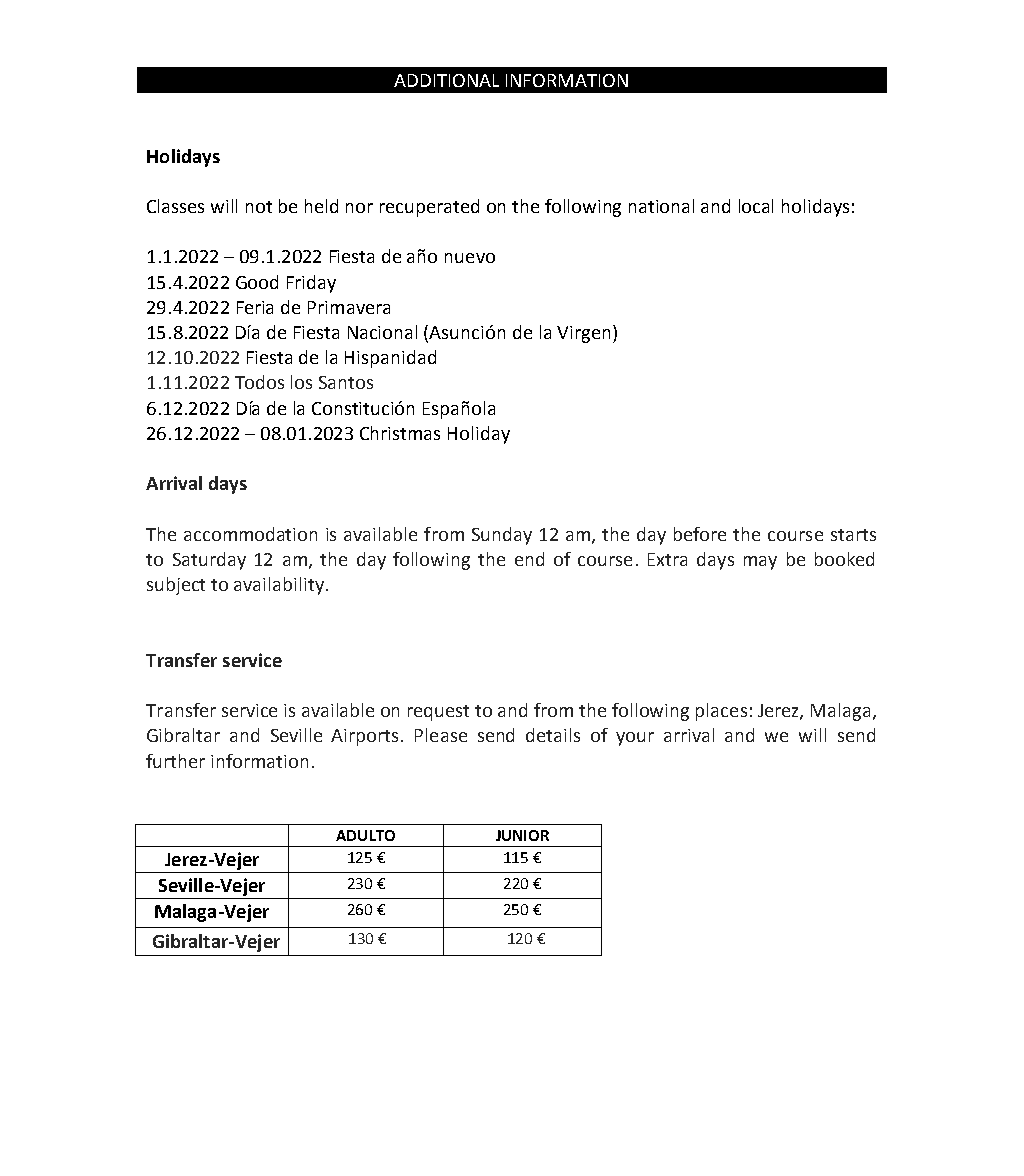 The height and width of the document is (1176, 1024). I want to click on may, so click(760, 563).
